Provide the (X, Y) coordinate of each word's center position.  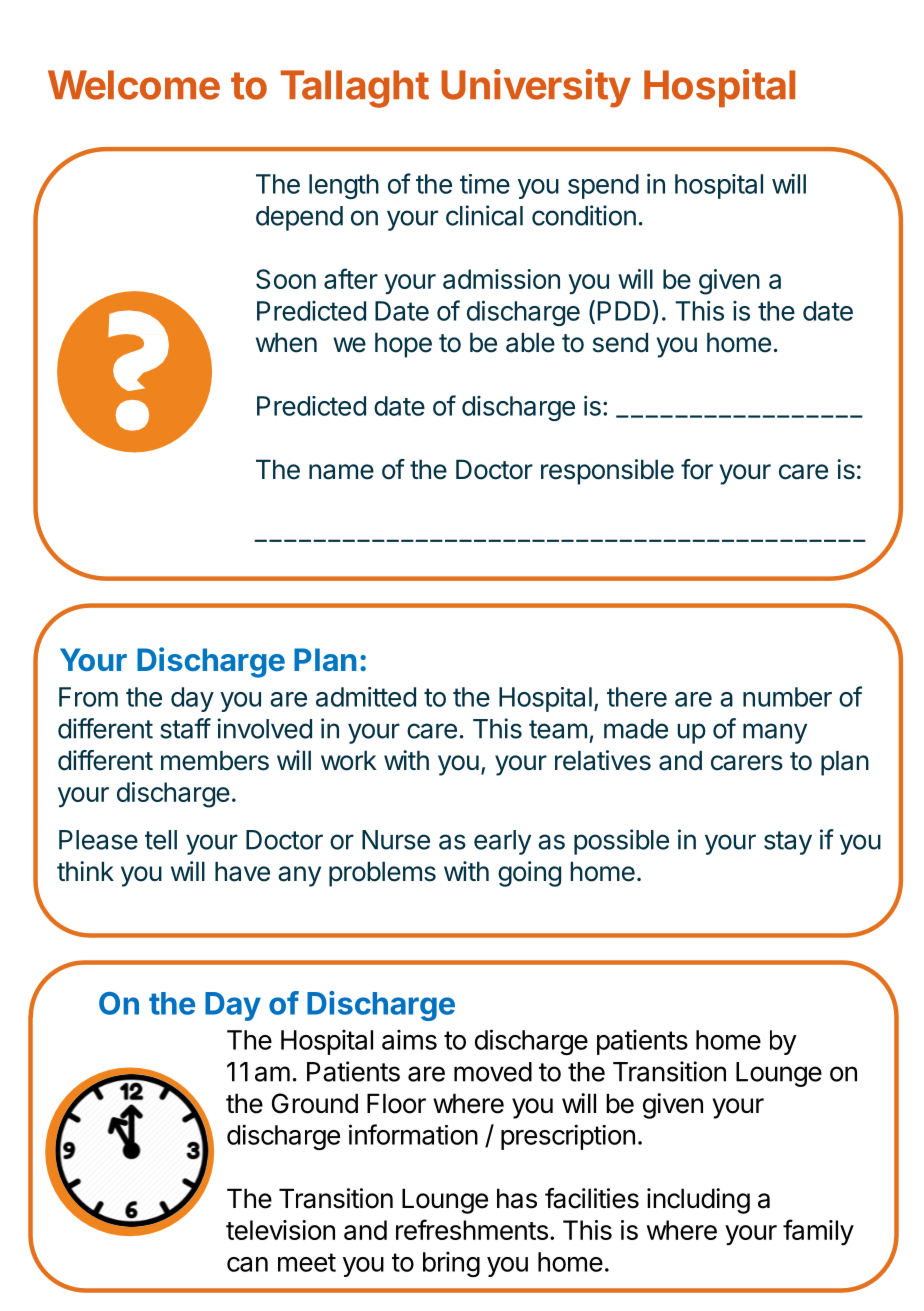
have (242, 872)
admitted (366, 697)
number (787, 697)
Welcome (134, 85)
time (485, 184)
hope (403, 345)
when (286, 343)
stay (788, 843)
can (247, 1264)
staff (185, 728)
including (698, 1201)
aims (409, 1039)
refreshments (472, 1229)
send (620, 343)
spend (603, 186)
